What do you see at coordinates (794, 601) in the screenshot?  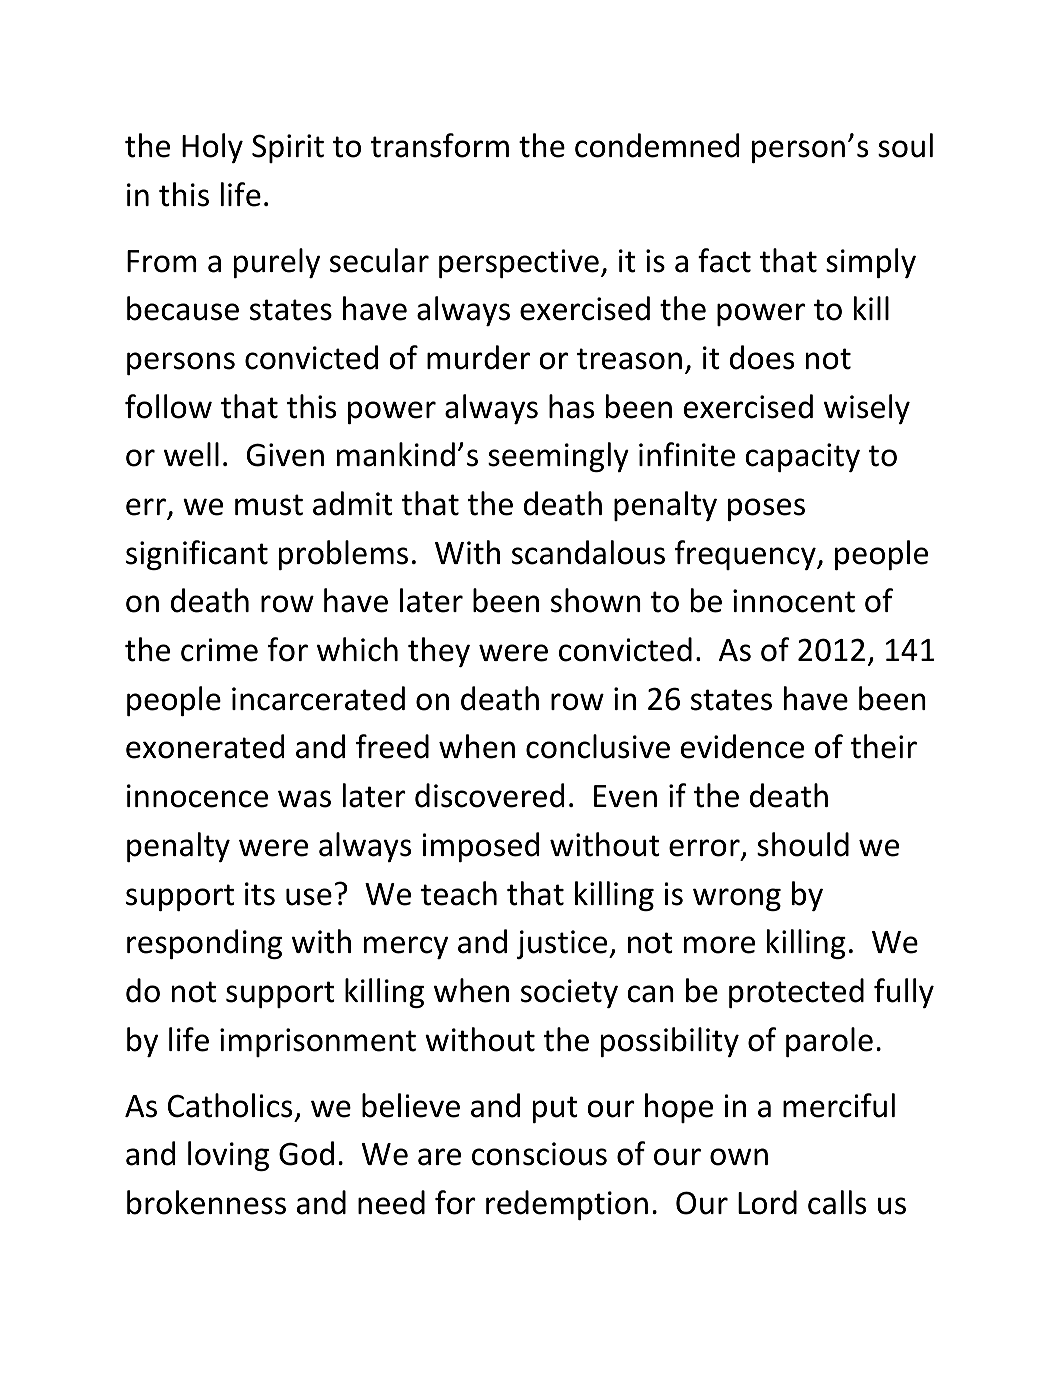 I see `innocent` at bounding box center [794, 601].
